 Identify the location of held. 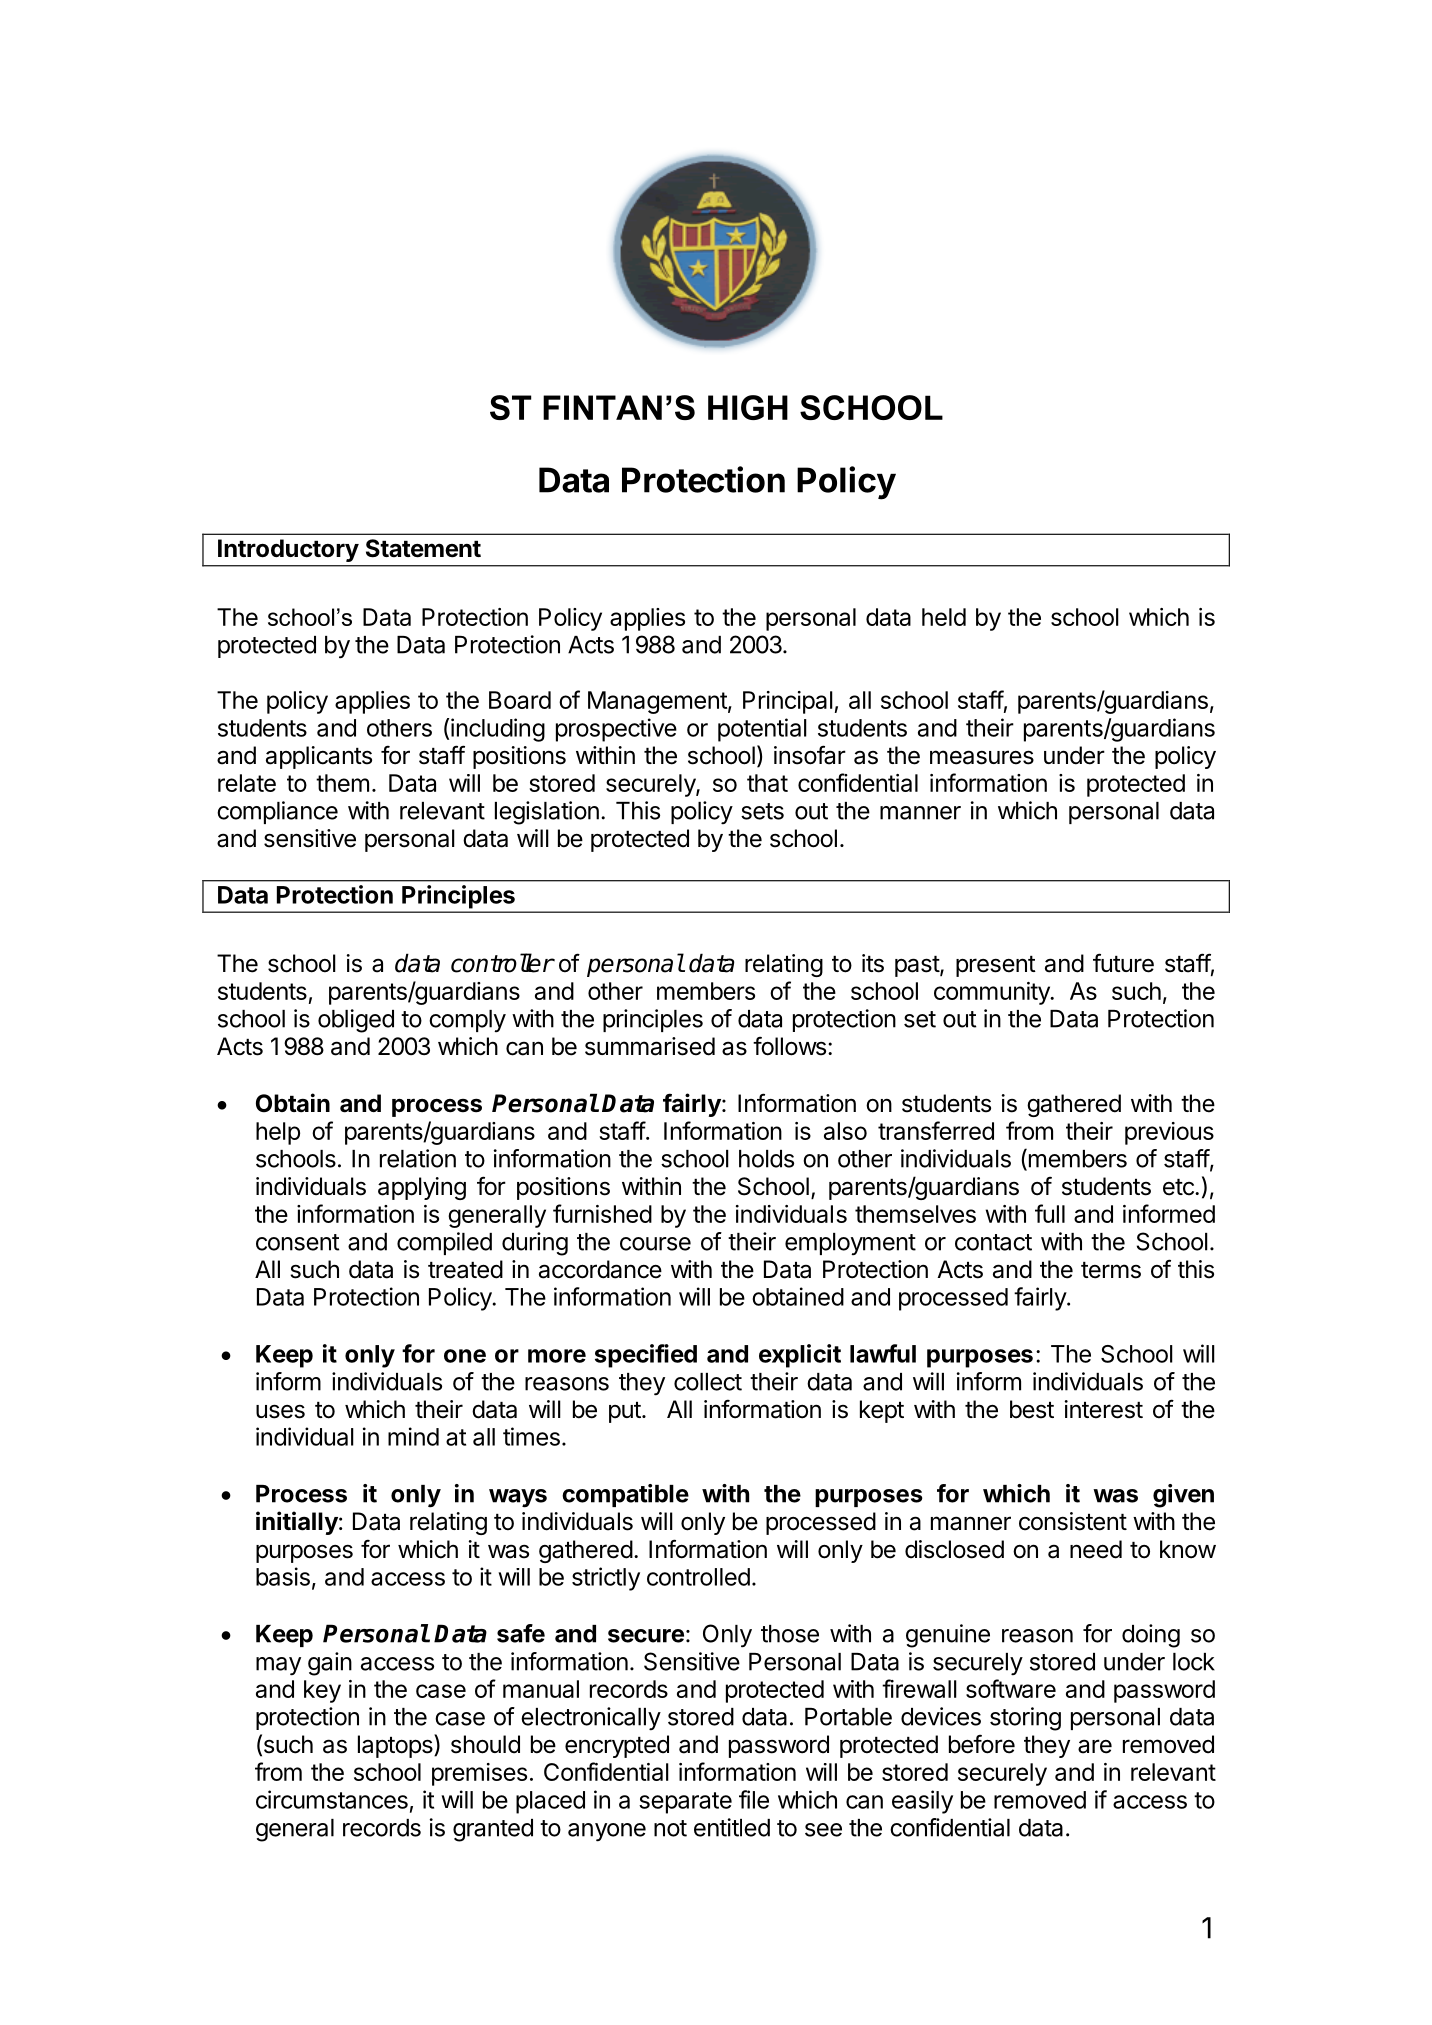
(944, 617).
